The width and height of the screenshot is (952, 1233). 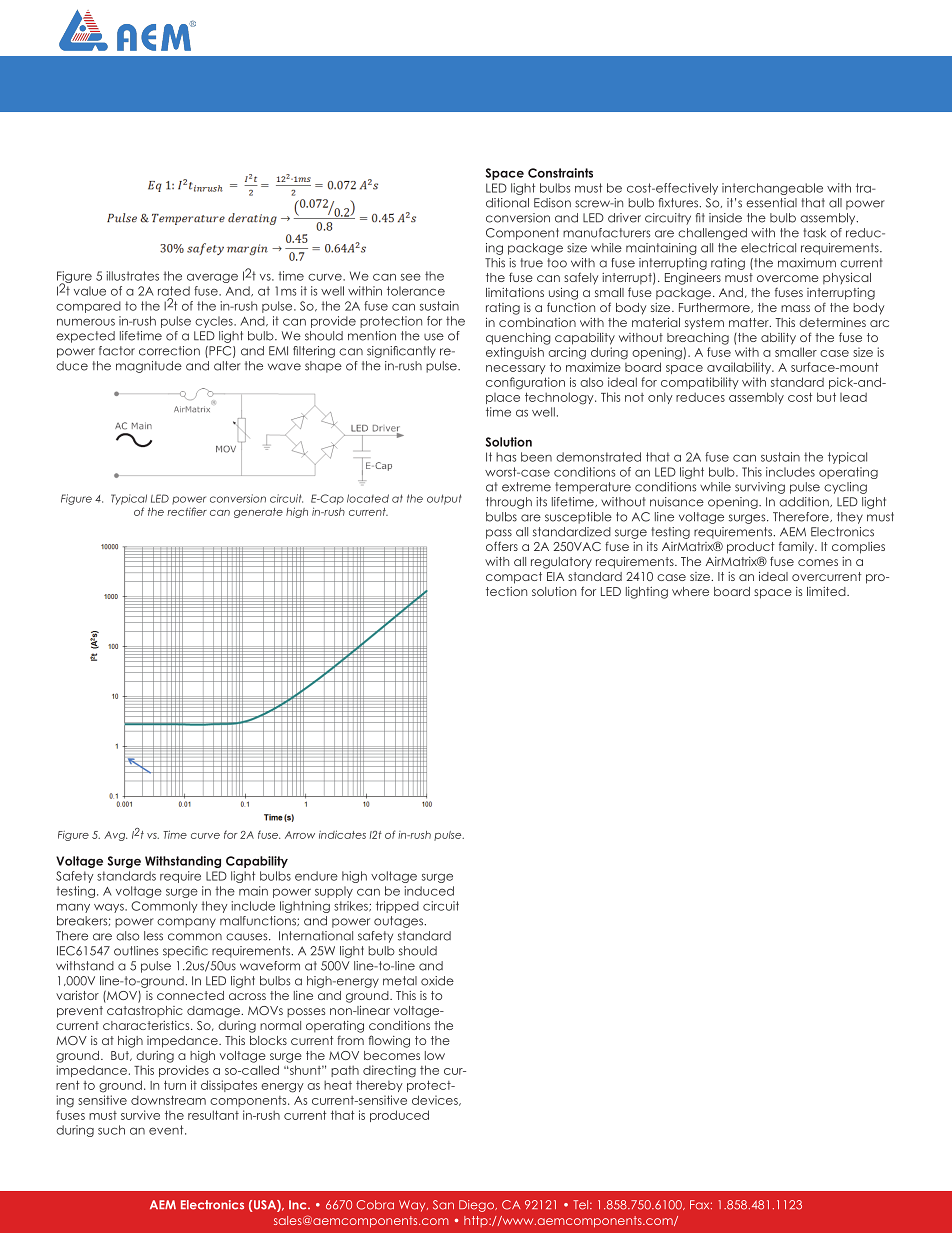 What do you see at coordinates (582, 1205) in the screenshot?
I see `Tel` at bounding box center [582, 1205].
